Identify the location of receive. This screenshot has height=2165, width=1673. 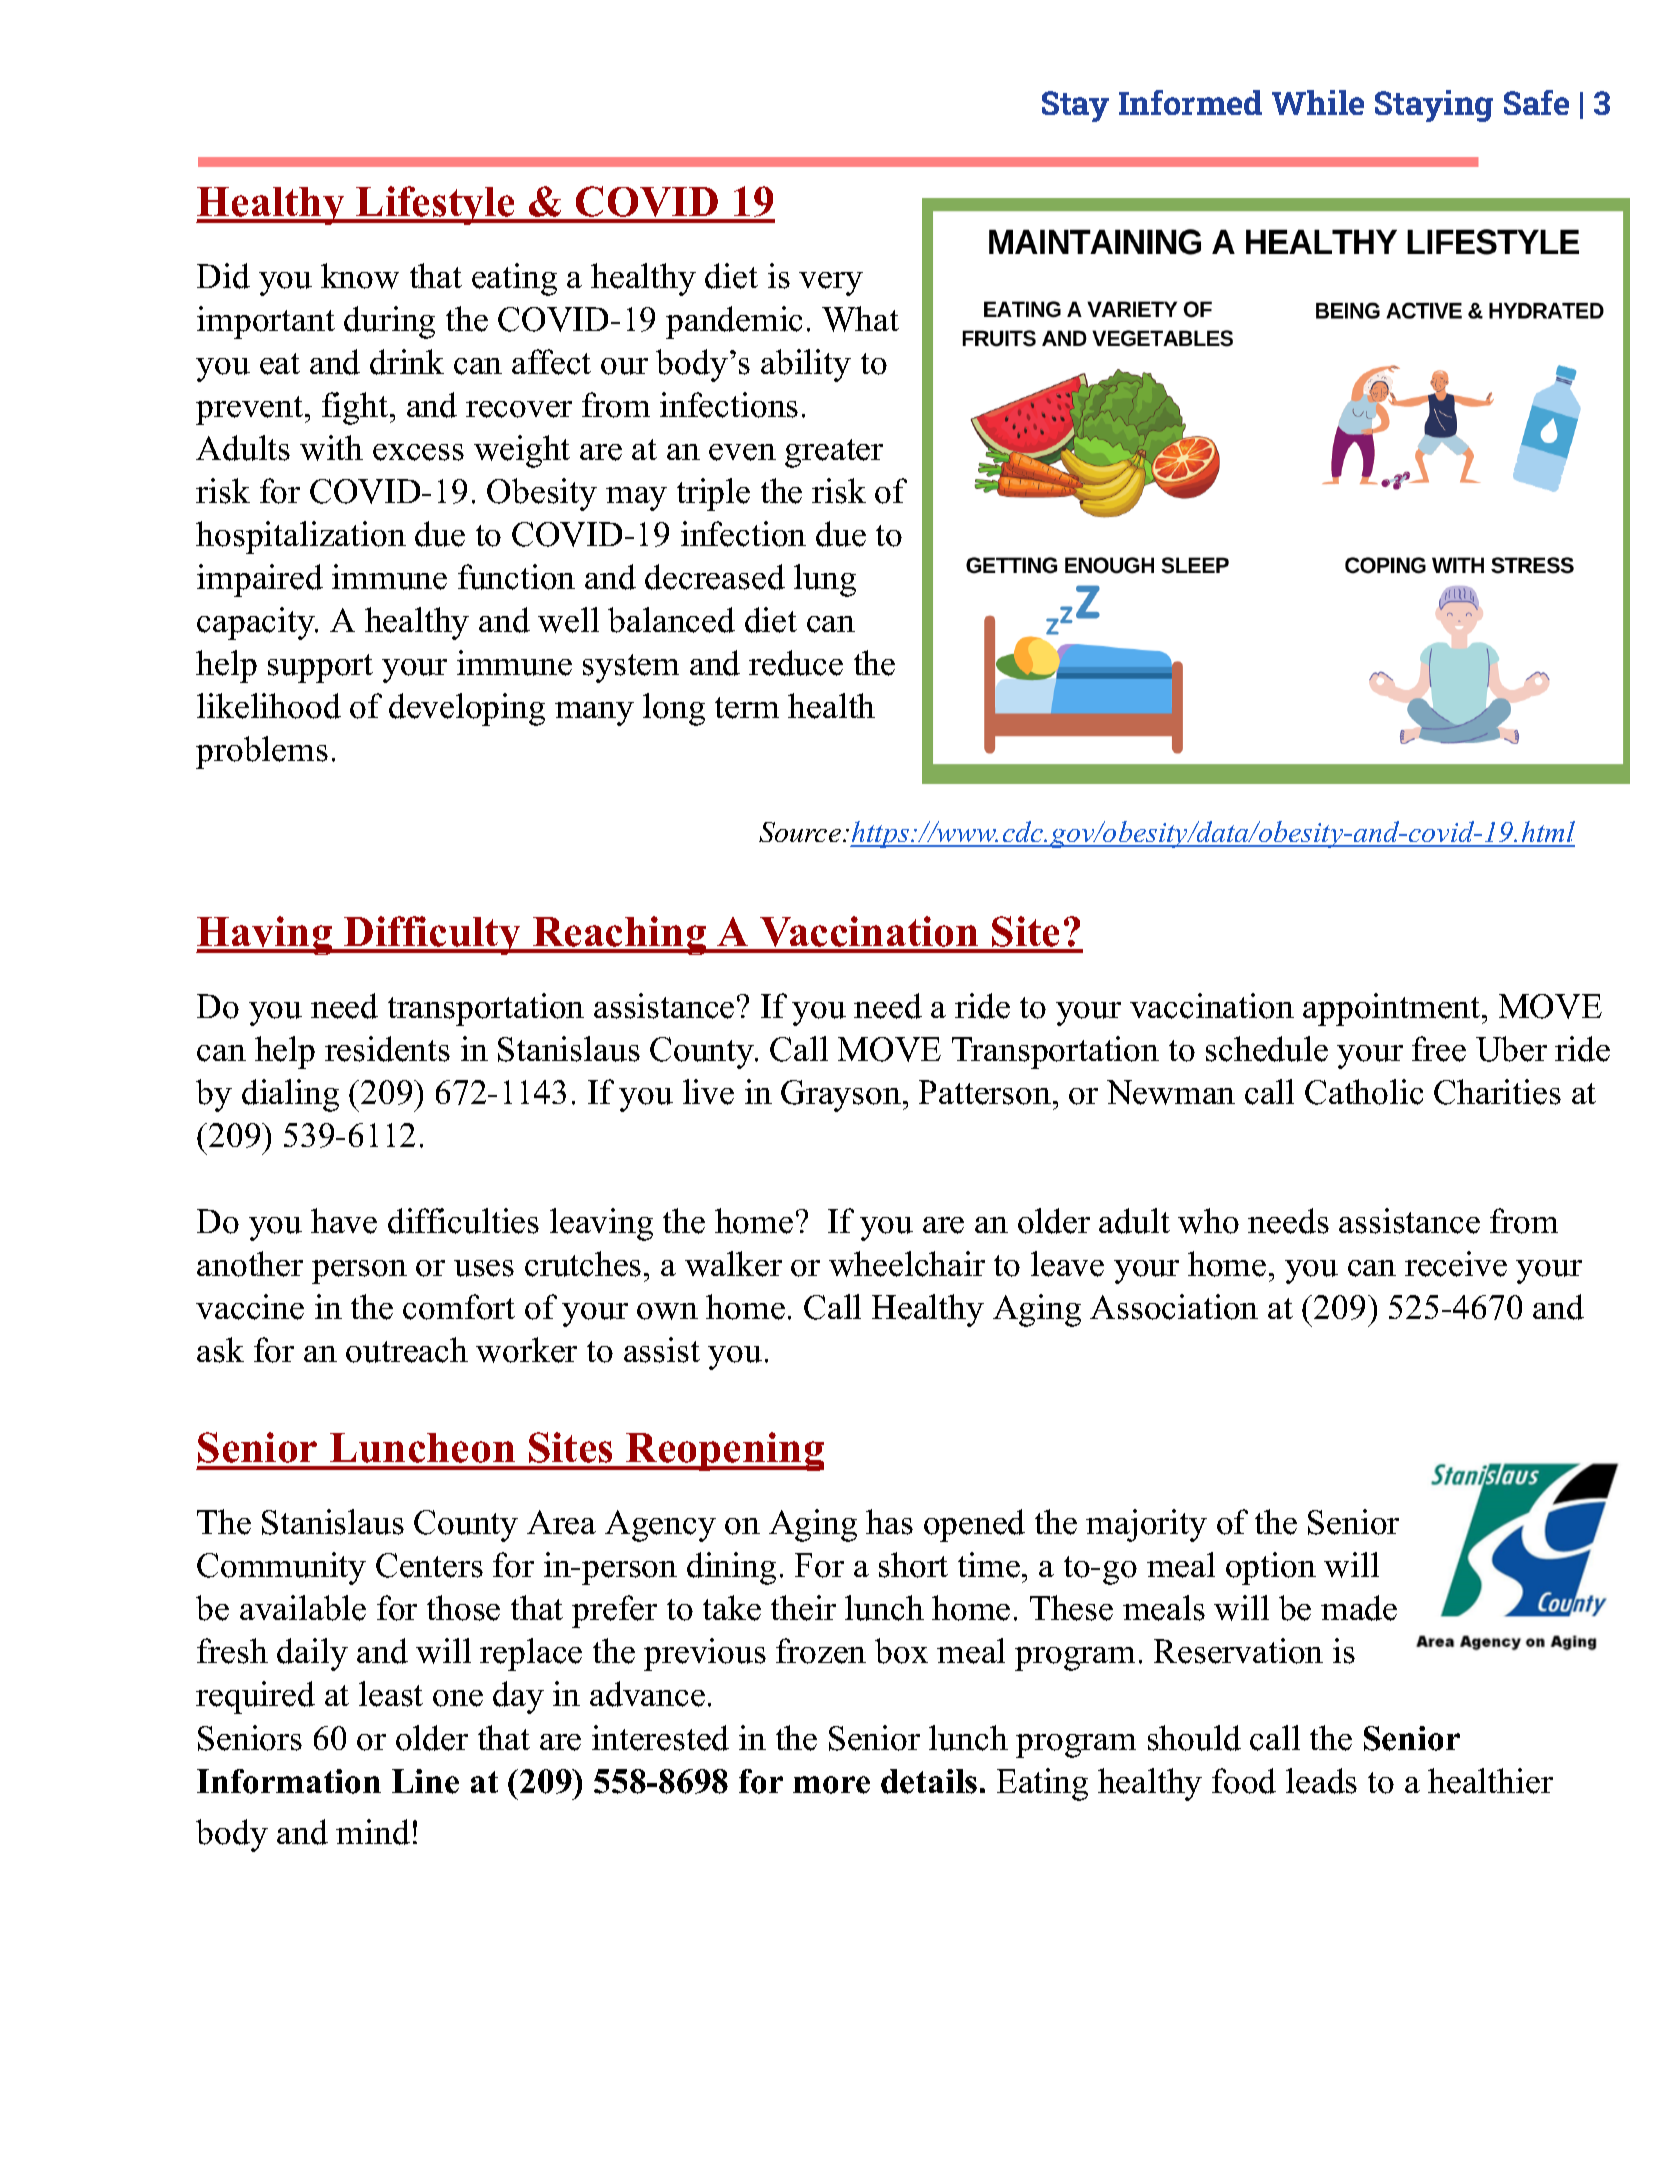
(1456, 1264).
